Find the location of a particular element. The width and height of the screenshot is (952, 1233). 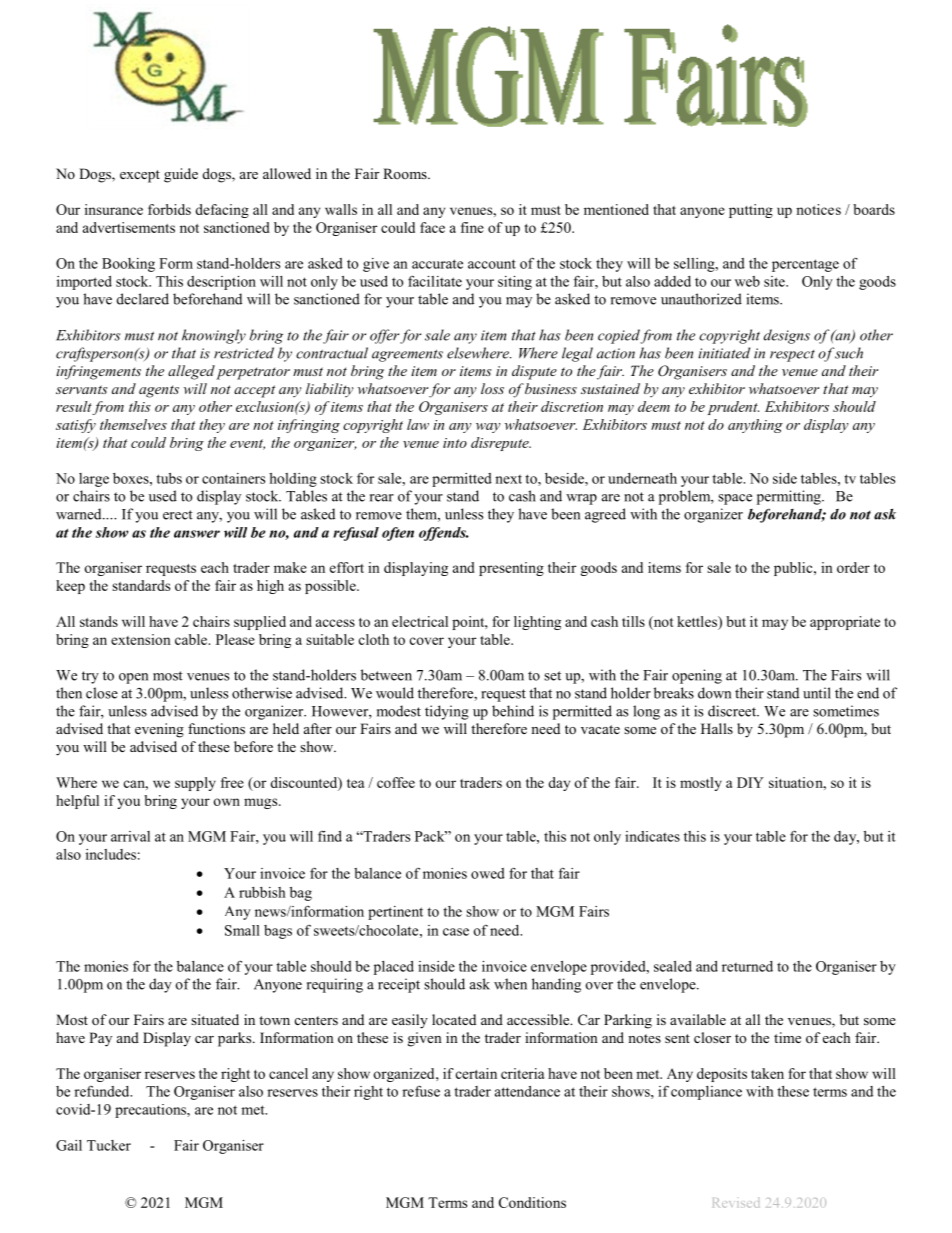

Conditions is located at coordinates (532, 1202).
